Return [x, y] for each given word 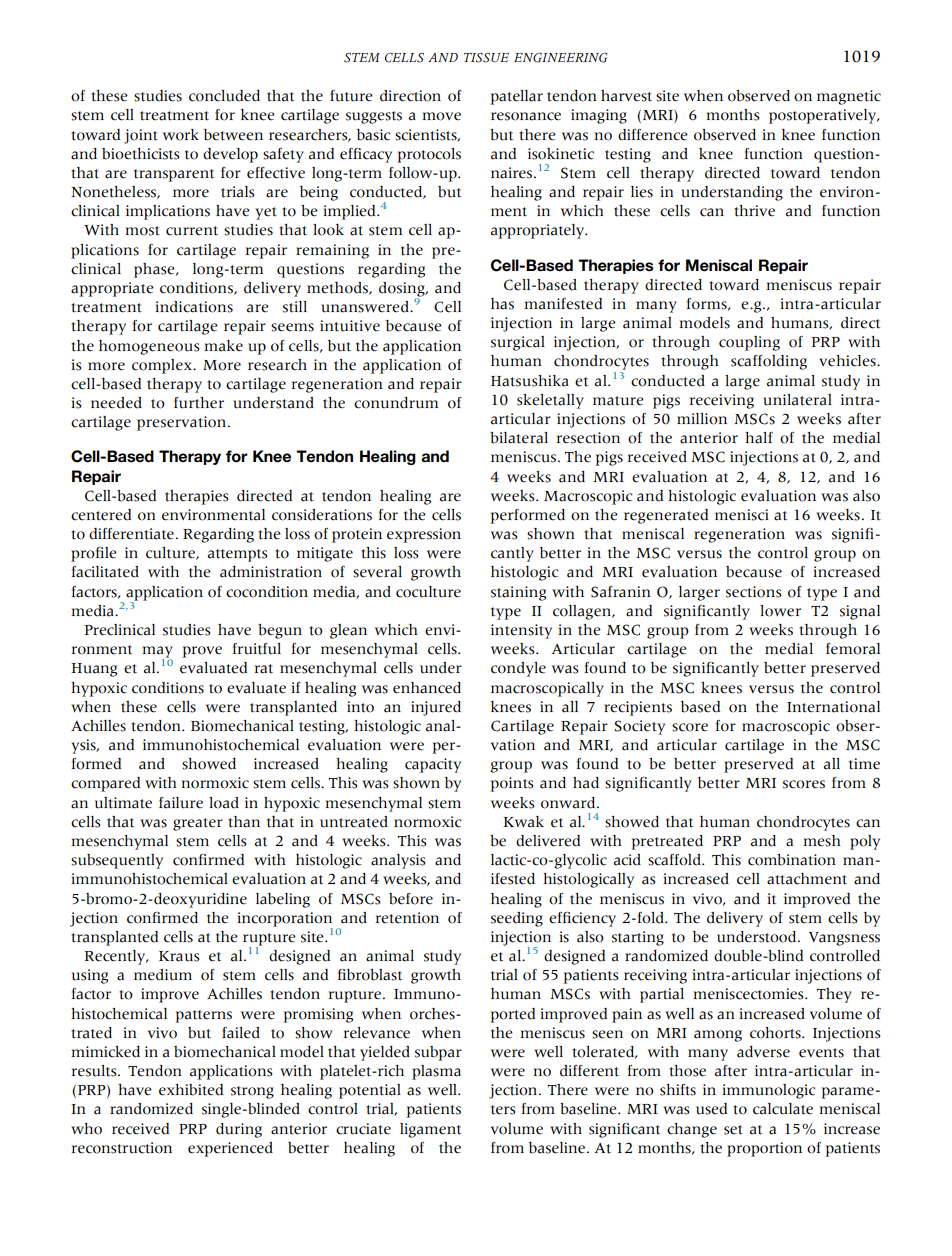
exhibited [191, 1090]
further [199, 403]
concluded [224, 96]
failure [181, 803]
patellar [516, 97]
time [864, 764]
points [512, 784]
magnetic [849, 97]
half [759, 438]
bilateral [519, 438]
